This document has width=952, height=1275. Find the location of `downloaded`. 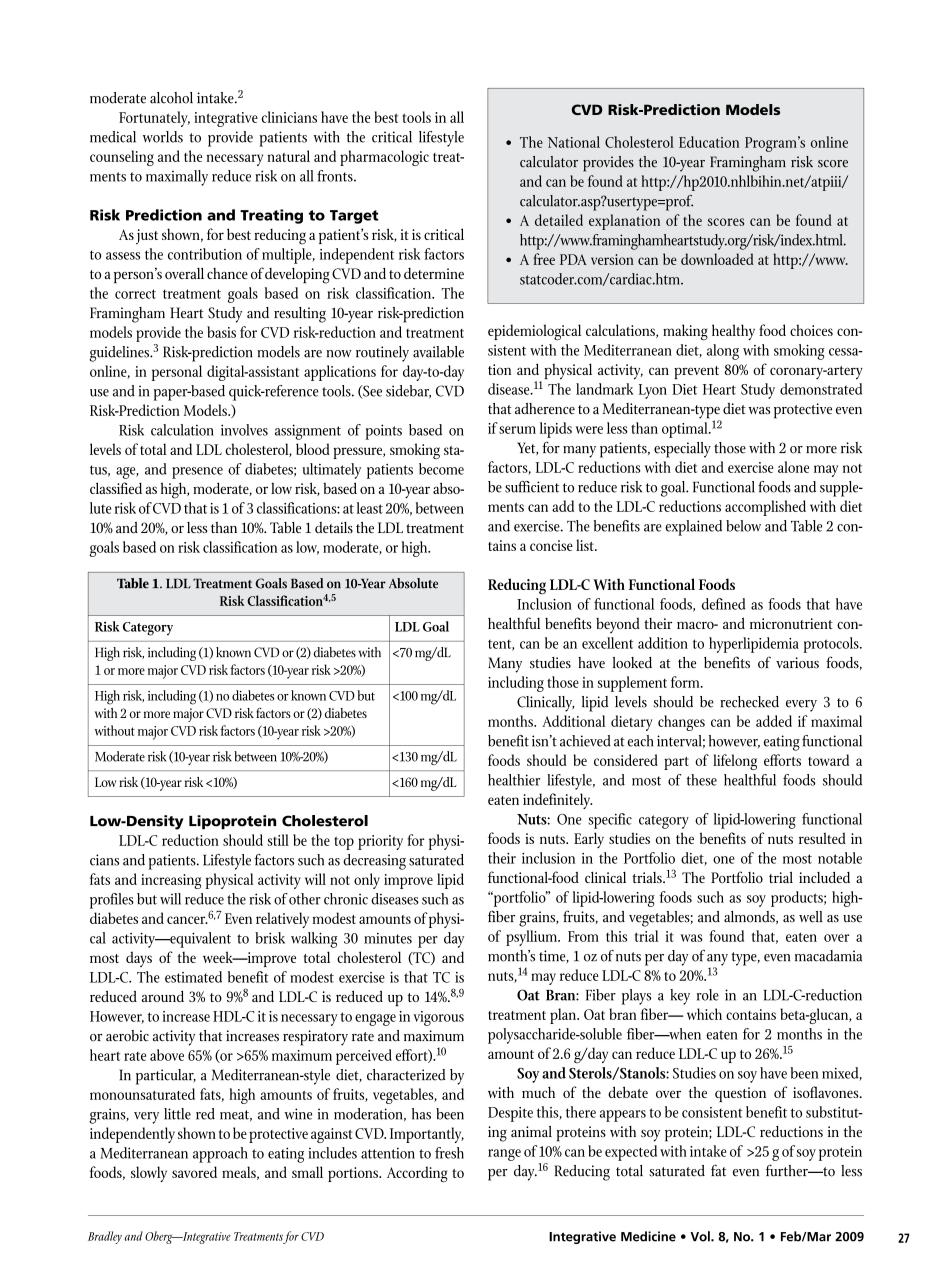

downloaded is located at coordinates (717, 259).
